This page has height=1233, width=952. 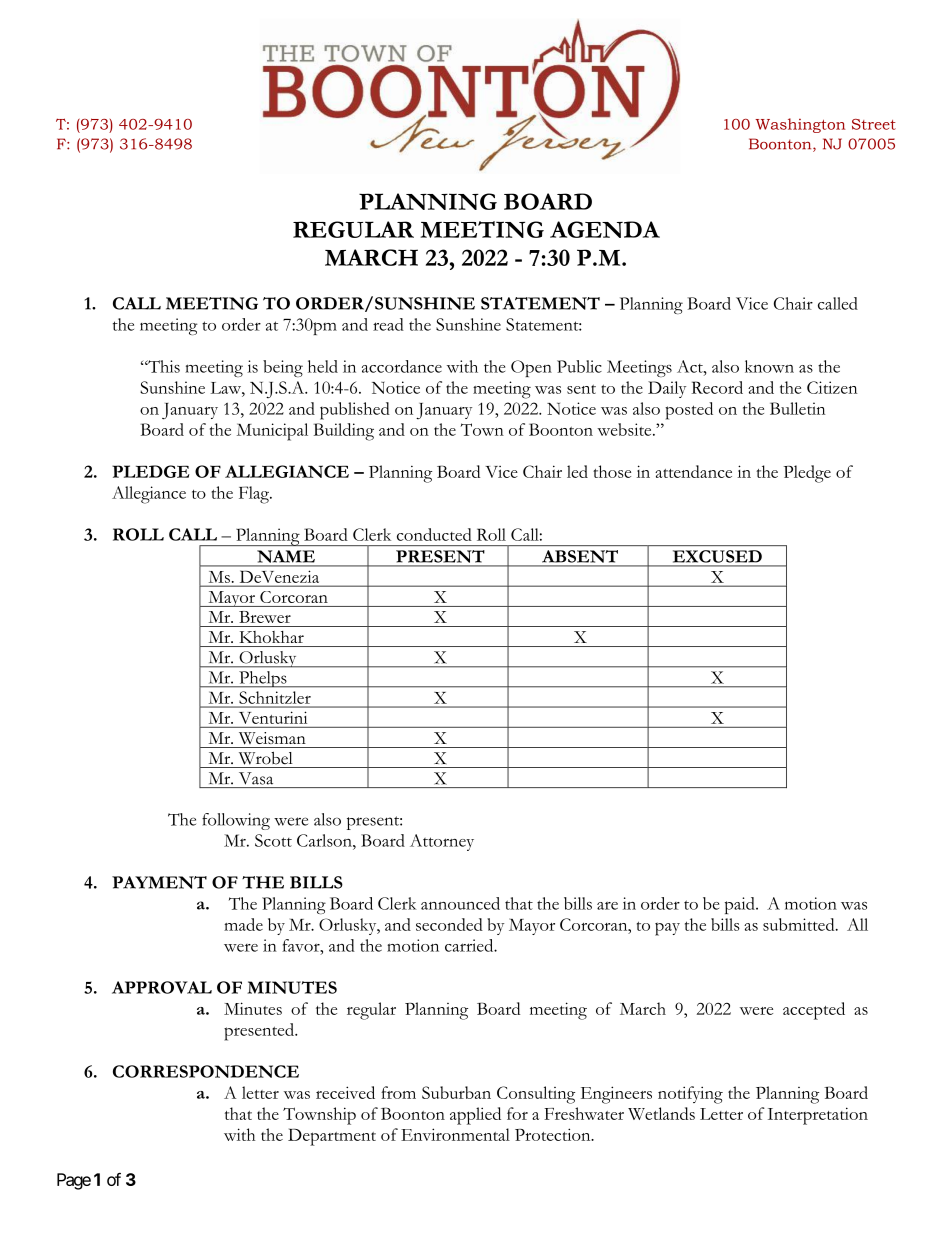 I want to click on CORRESPONDENCE, so click(x=206, y=1071).
